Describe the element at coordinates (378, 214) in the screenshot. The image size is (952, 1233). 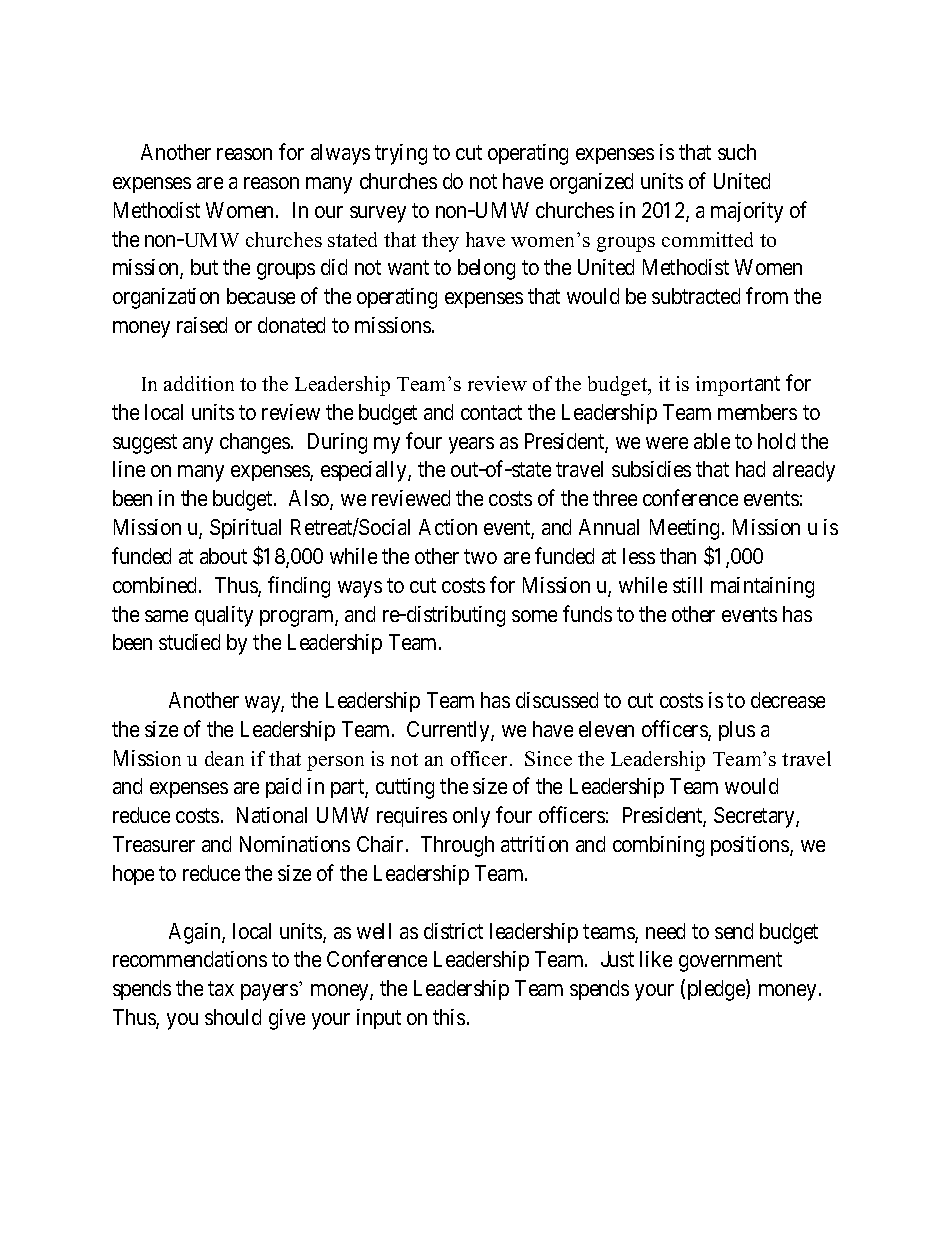
I see `survey` at that location.
